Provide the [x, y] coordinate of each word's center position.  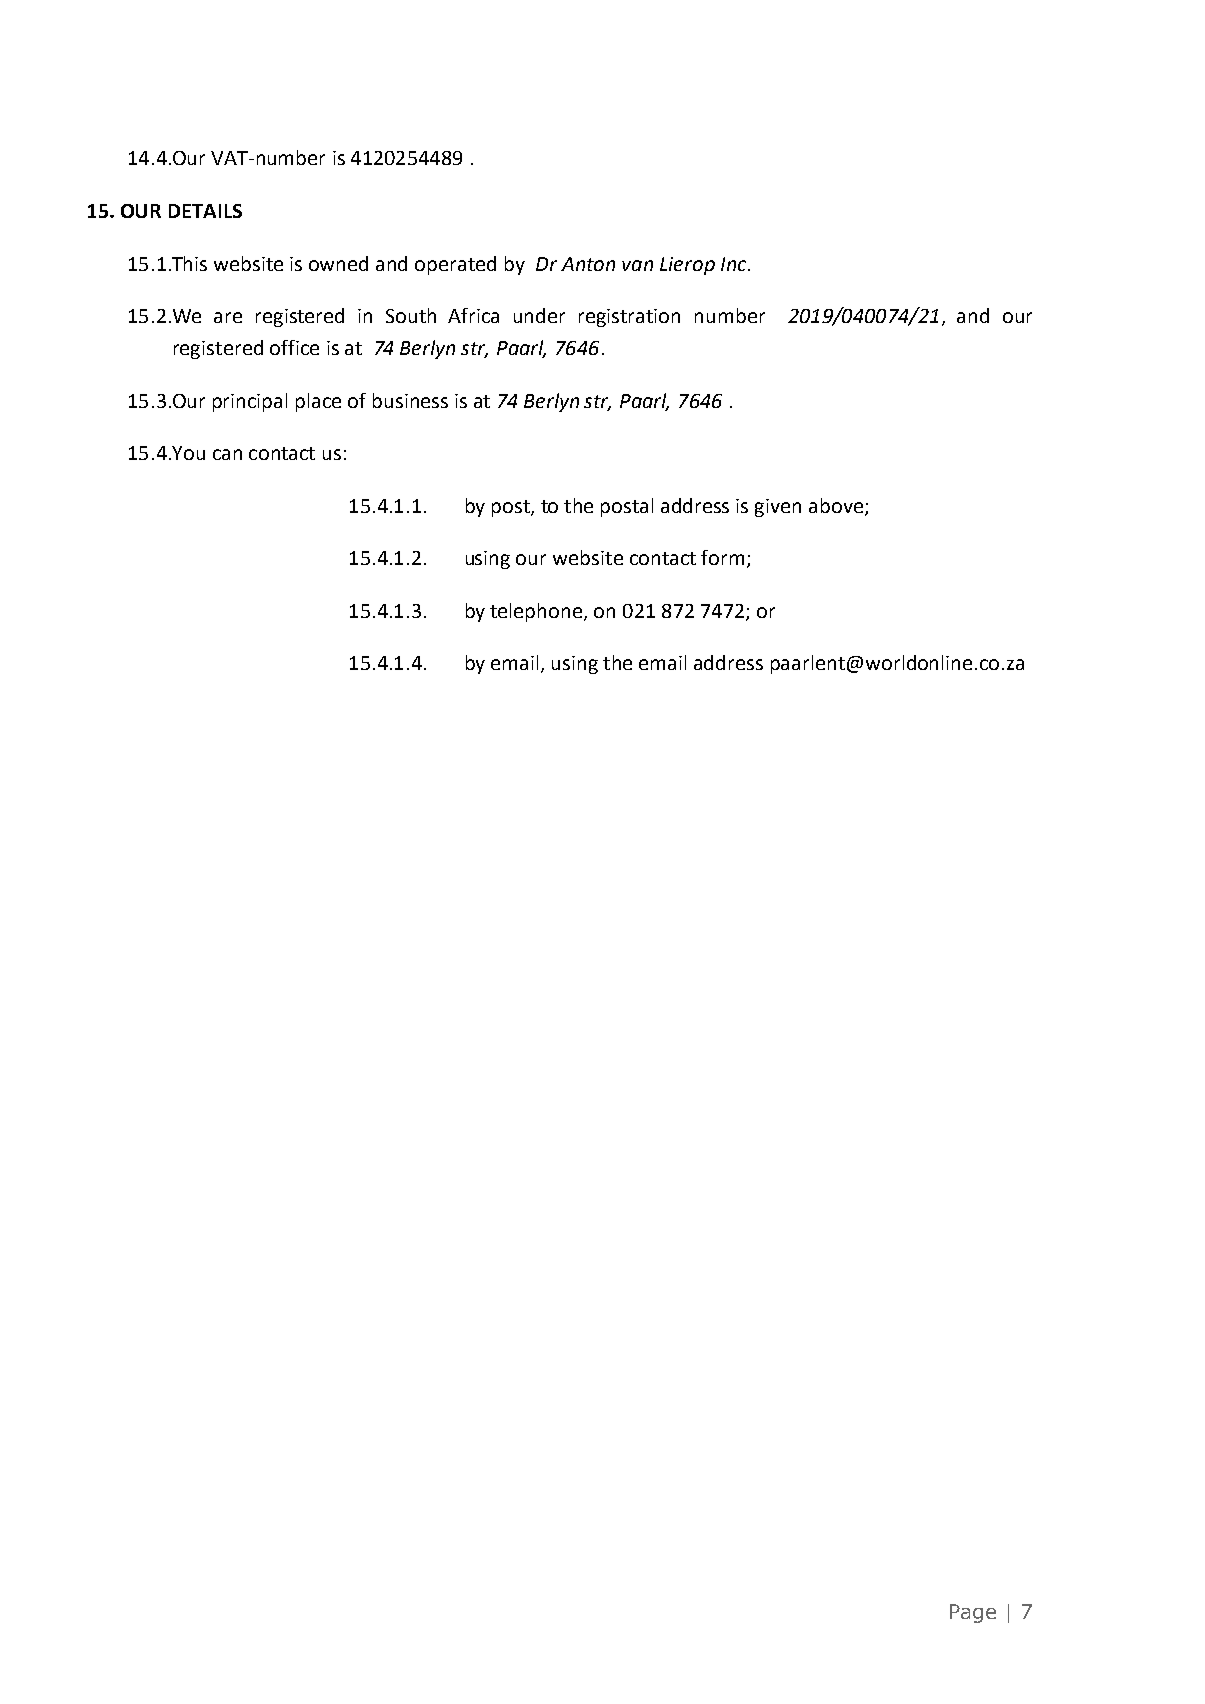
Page [973, 1613]
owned [338, 263]
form [722, 557]
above [836, 505]
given [778, 508]
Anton [588, 264]
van [637, 265]
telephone [537, 612]
